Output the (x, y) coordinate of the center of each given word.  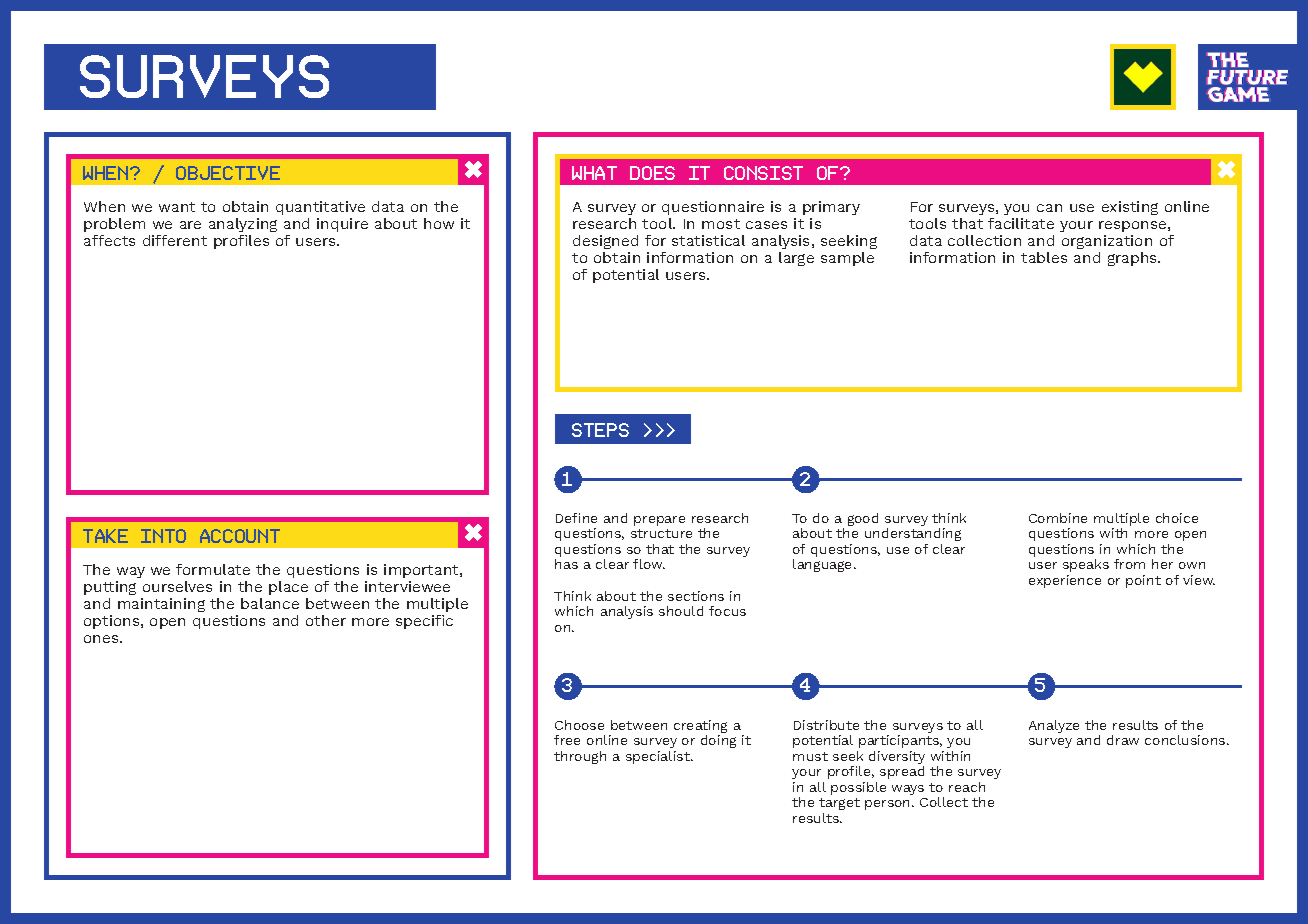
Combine (1058, 518)
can (1049, 208)
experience (1065, 581)
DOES (652, 173)
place (288, 588)
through (580, 757)
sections (696, 596)
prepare (659, 521)
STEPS (600, 430)
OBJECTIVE (228, 173)
